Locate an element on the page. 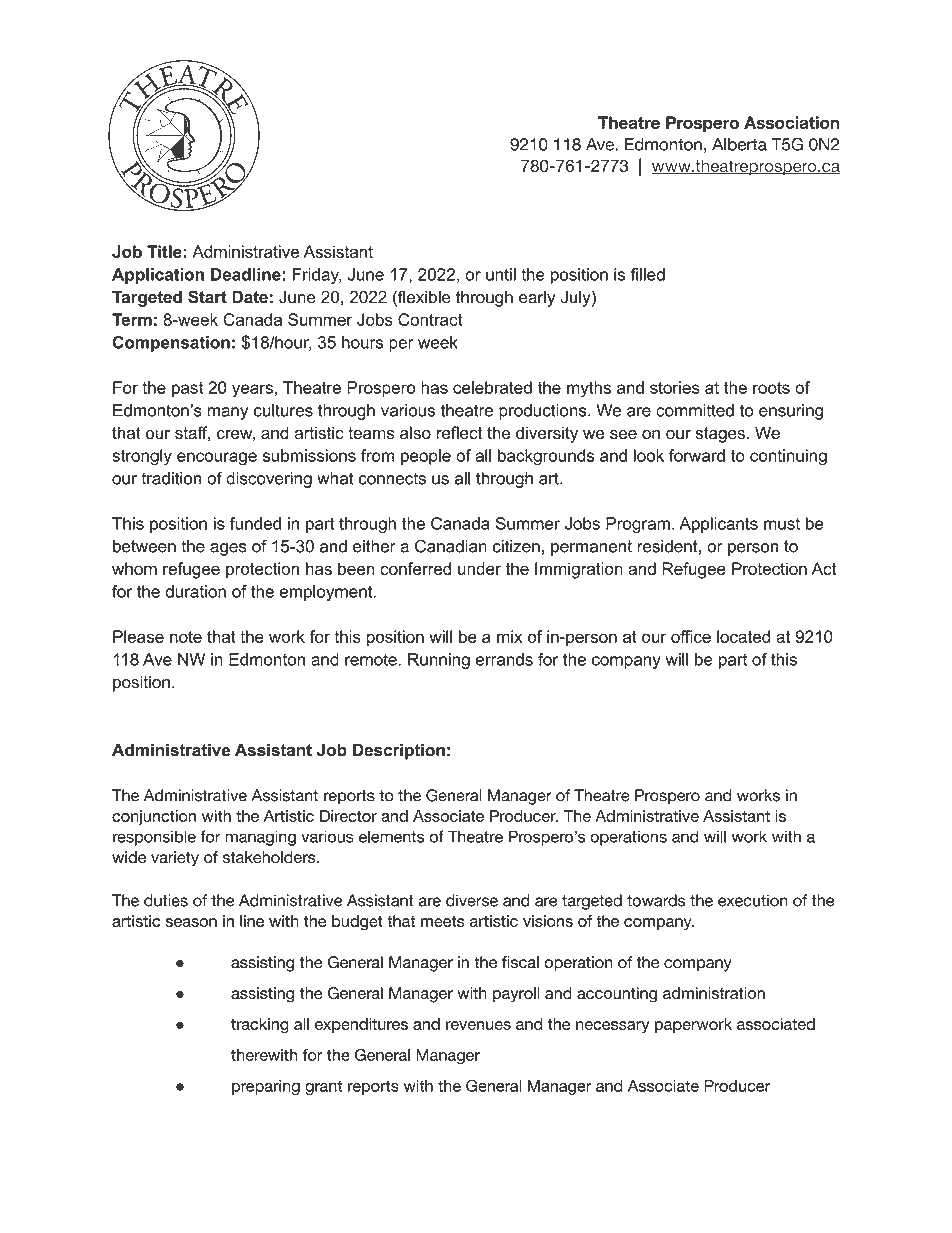 Image resolution: width=952 pixels, height=1233 pixels. Alberta is located at coordinates (739, 144).
